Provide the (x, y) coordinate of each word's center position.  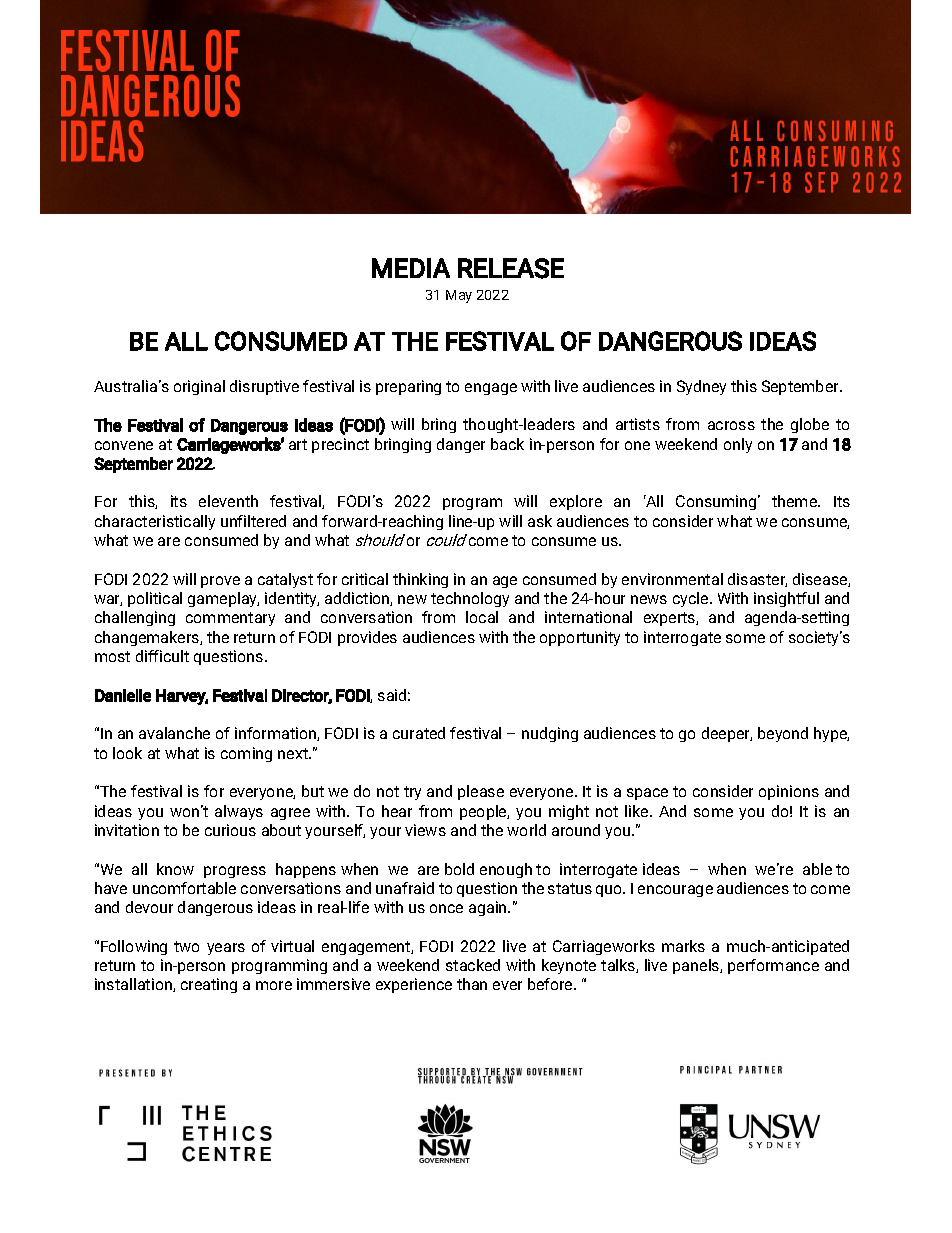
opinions (789, 792)
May (459, 296)
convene (124, 445)
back (507, 444)
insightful (786, 599)
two (186, 946)
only (738, 445)
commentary (230, 619)
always (239, 812)
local (482, 617)
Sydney (701, 387)
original (199, 387)
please (481, 792)
